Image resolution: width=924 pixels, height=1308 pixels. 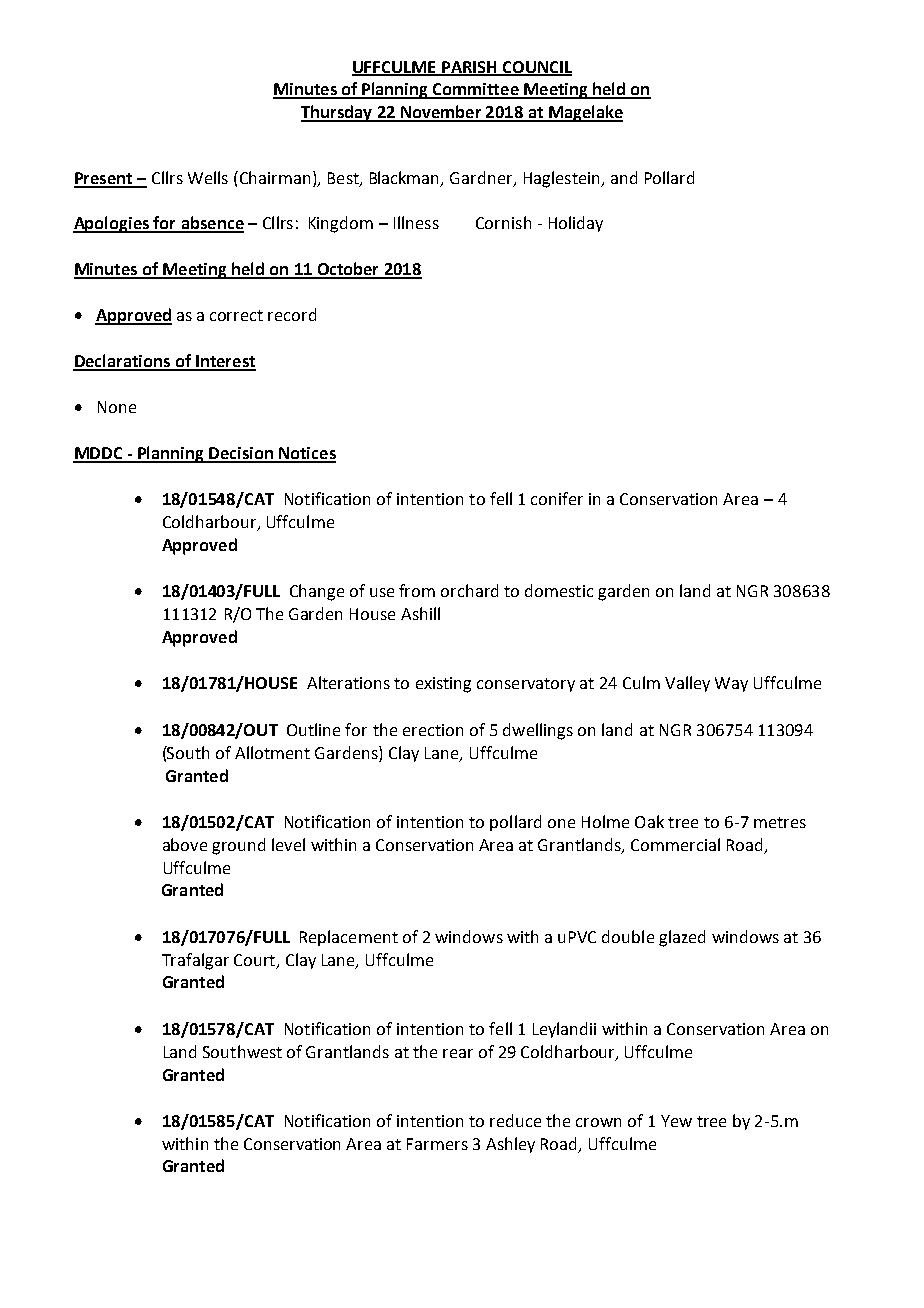 I want to click on Trafalgar, so click(x=195, y=961).
